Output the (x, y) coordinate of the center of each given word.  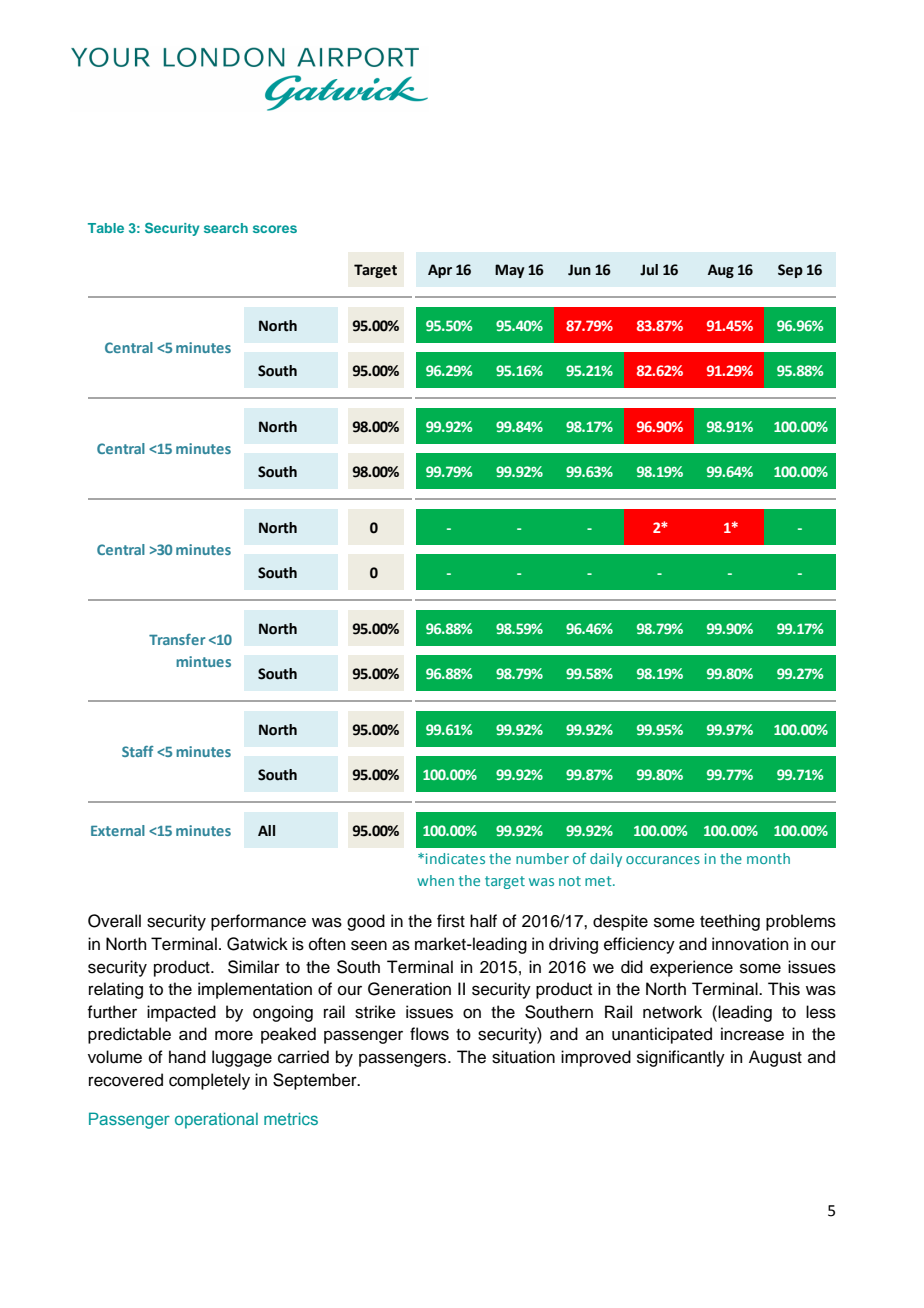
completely (209, 1081)
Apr (440, 271)
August (775, 1058)
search (226, 228)
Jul (649, 270)
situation (523, 1057)
